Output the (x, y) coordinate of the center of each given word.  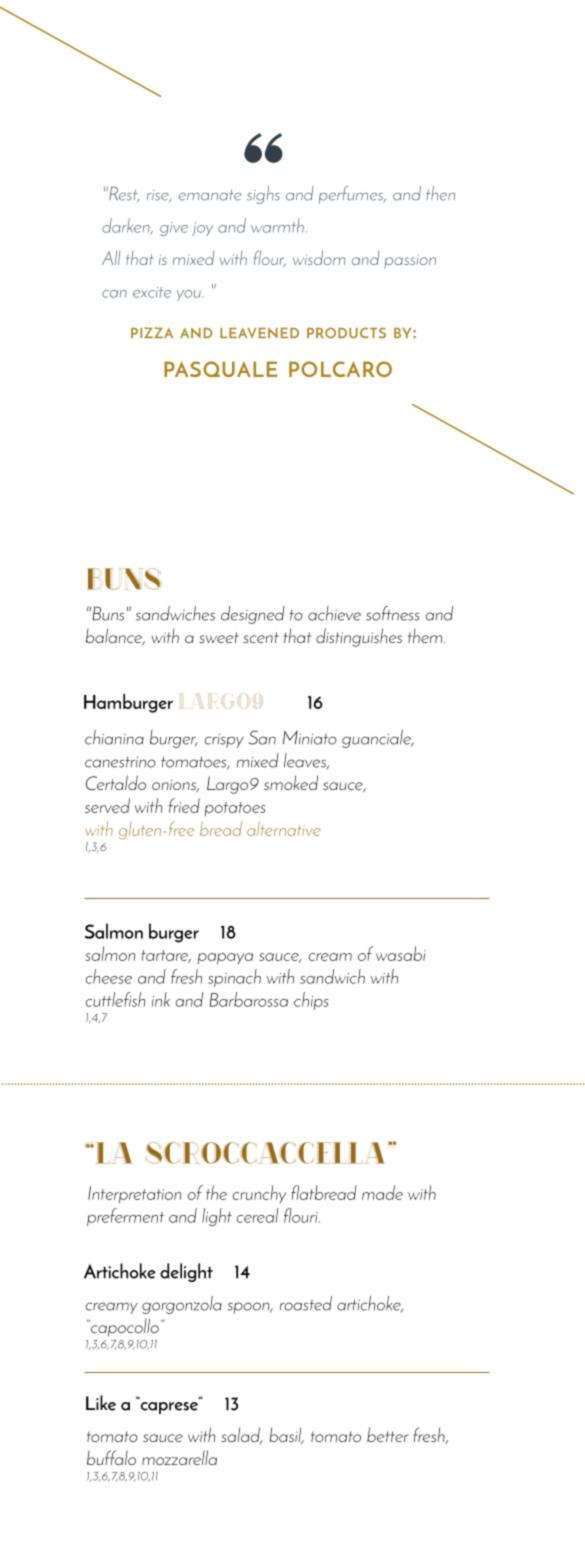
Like (101, 1403)
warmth (277, 225)
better (388, 1434)
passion (410, 261)
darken (127, 226)
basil (286, 1435)
